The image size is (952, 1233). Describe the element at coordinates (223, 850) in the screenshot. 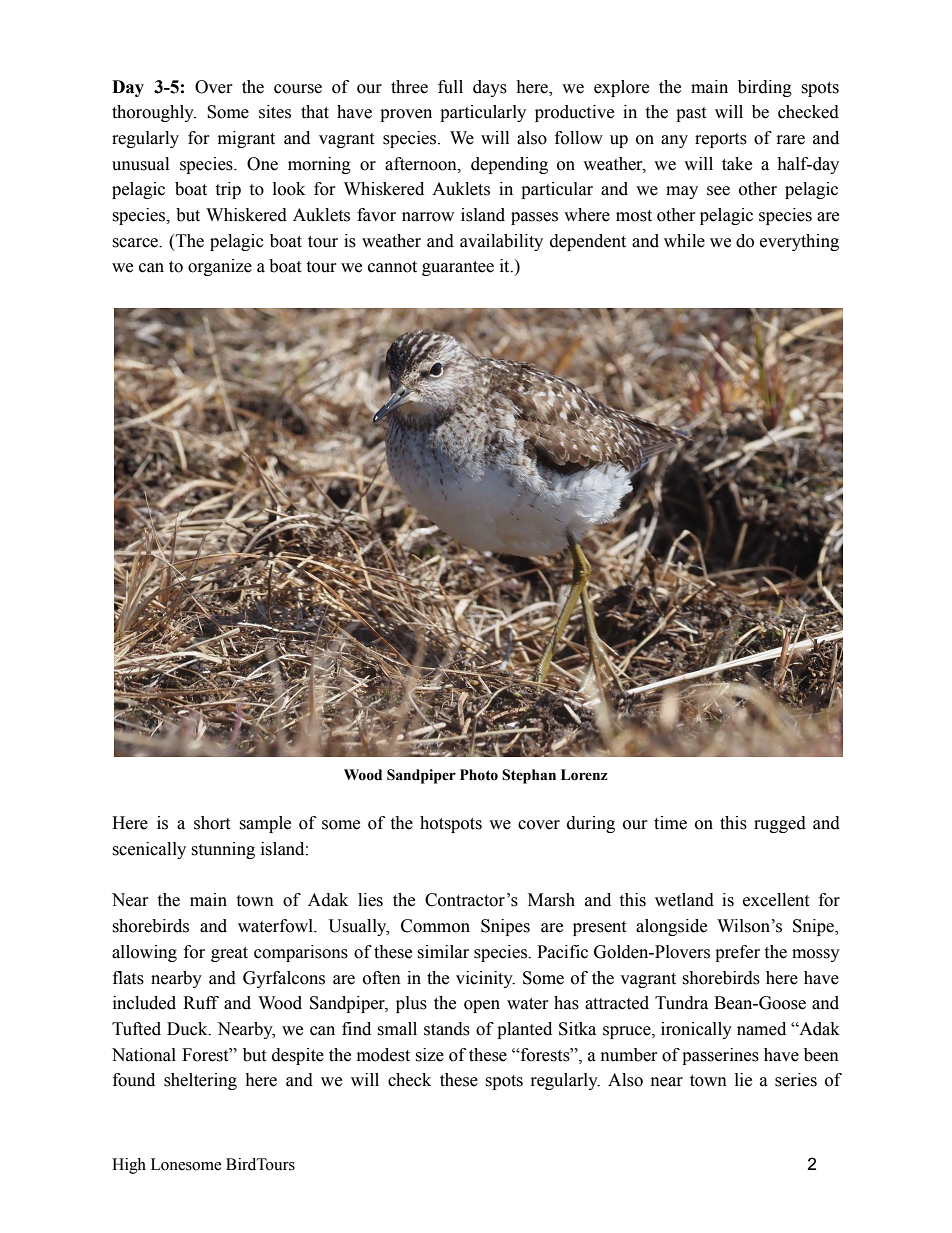

I see `stunning` at that location.
